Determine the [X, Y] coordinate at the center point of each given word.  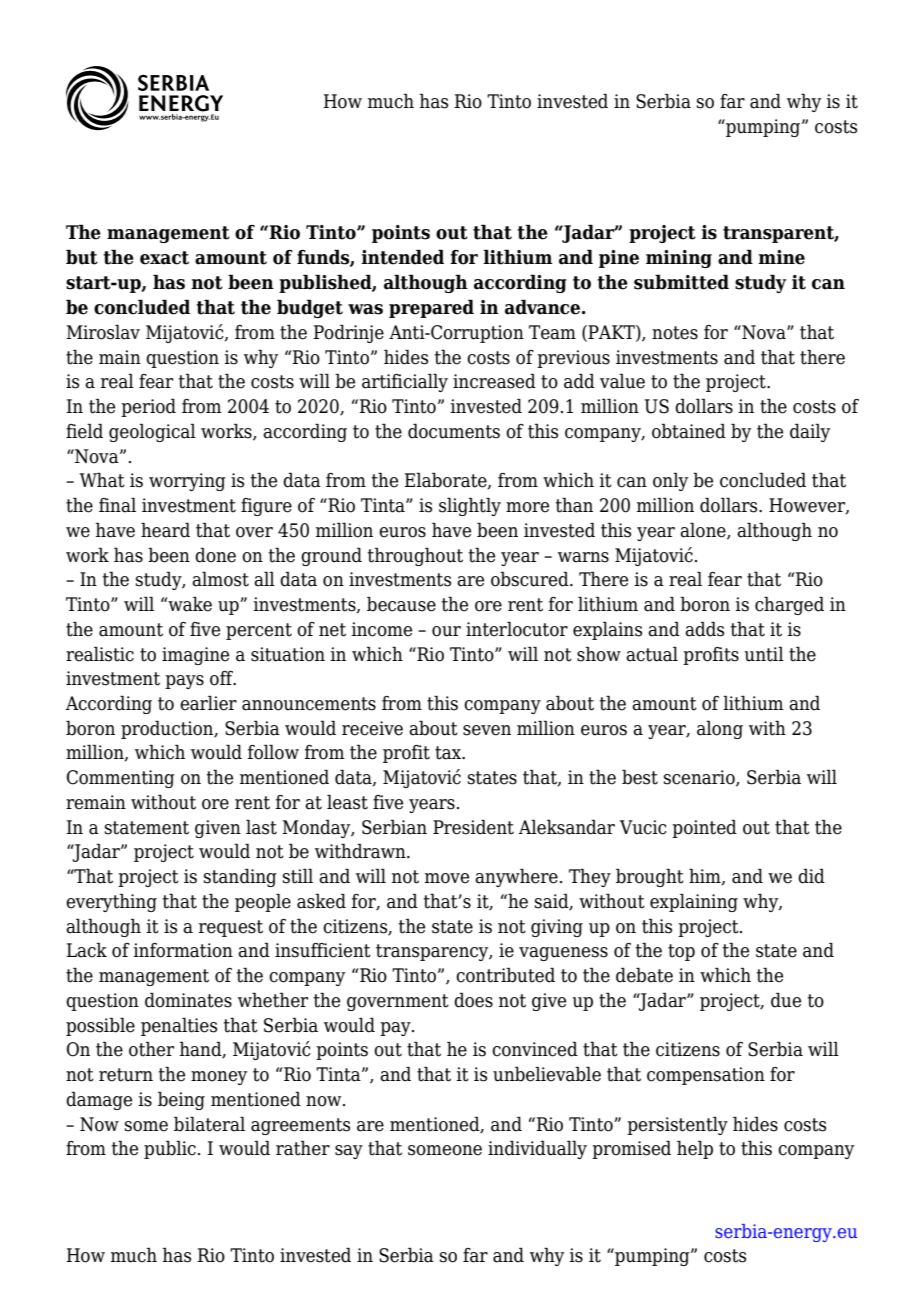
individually [537, 1149]
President [473, 827]
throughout [415, 556]
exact [164, 258]
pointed [704, 828]
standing [240, 877]
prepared [431, 308]
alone [704, 531]
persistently [677, 1125]
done [215, 555]
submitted [681, 282]
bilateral [209, 1124]
